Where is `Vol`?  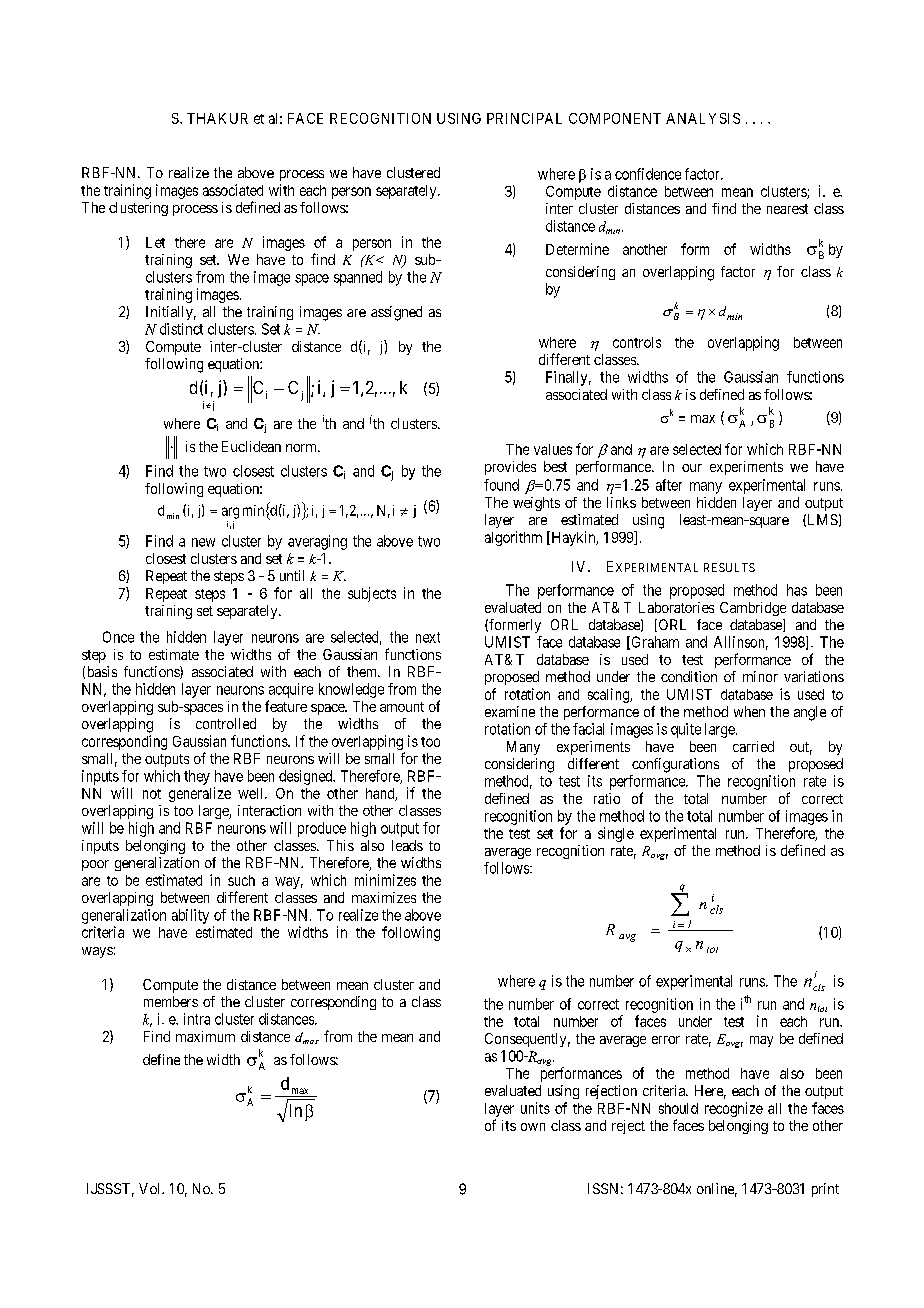
Vol is located at coordinates (151, 1188).
